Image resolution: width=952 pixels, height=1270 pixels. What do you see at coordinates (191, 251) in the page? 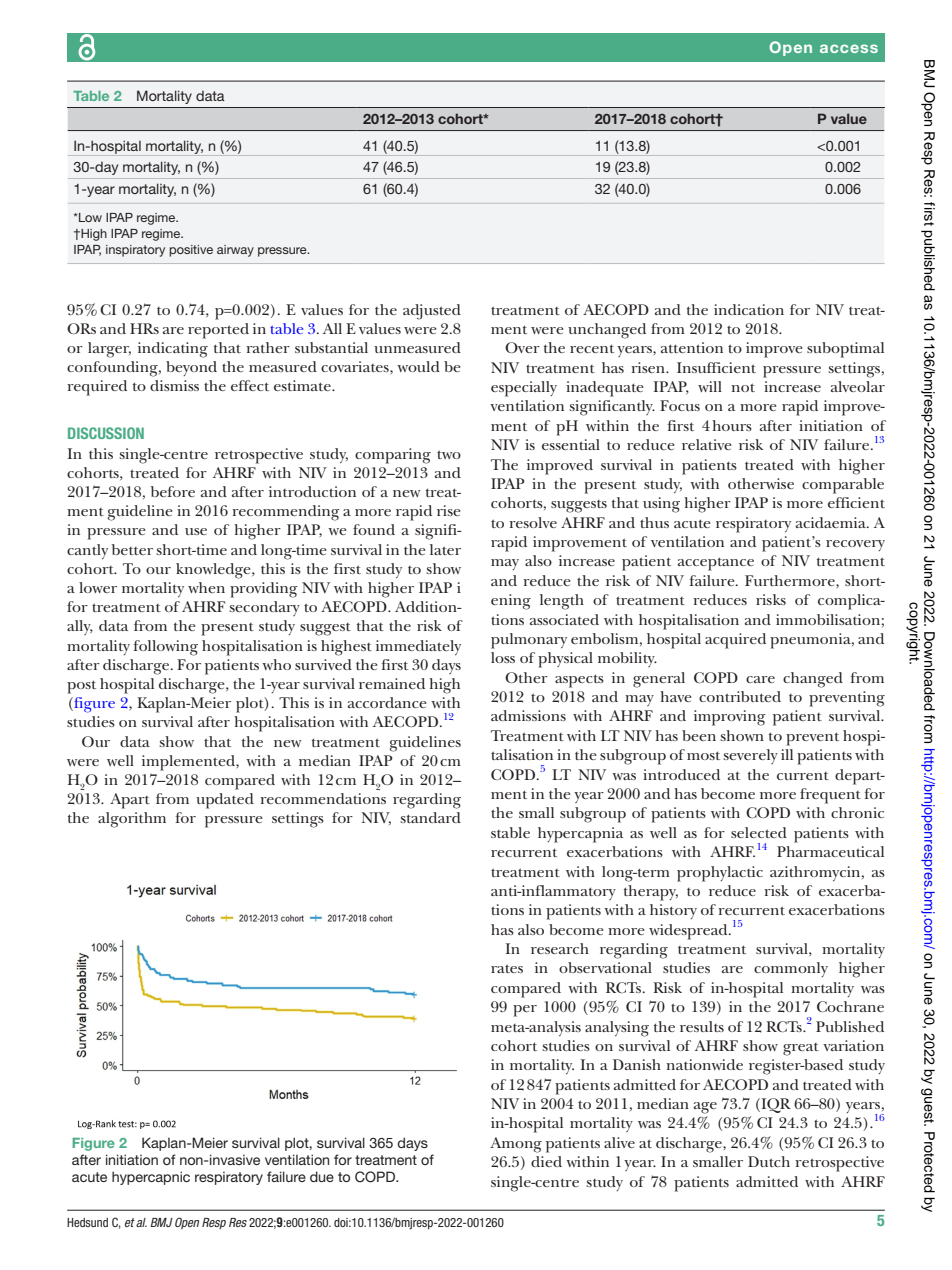
I see `positive` at bounding box center [191, 251].
